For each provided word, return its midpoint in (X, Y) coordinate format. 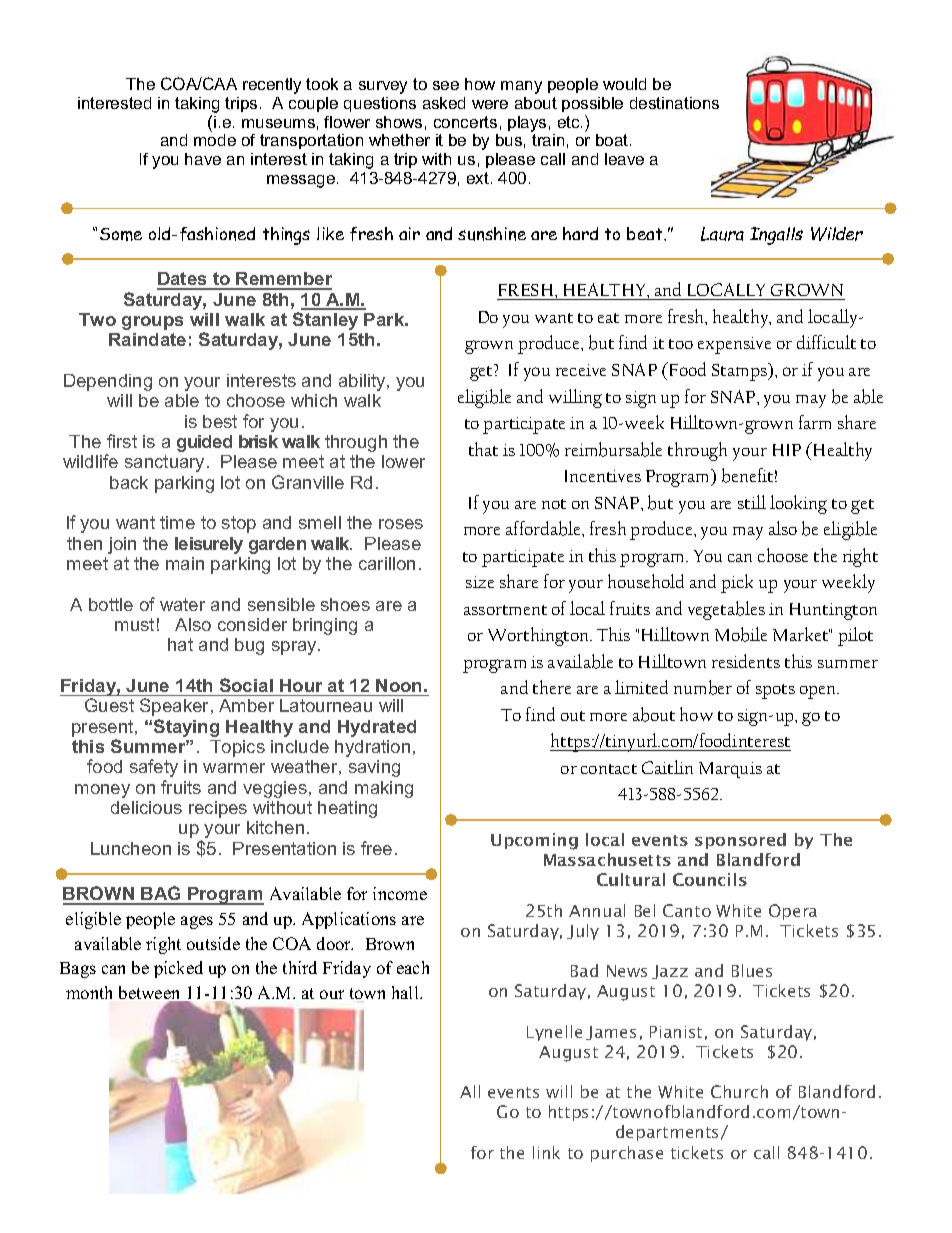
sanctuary (166, 463)
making (384, 789)
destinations (674, 103)
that (483, 449)
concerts (465, 122)
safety (154, 768)
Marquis (730, 770)
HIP (787, 450)
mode (215, 140)
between (151, 994)
